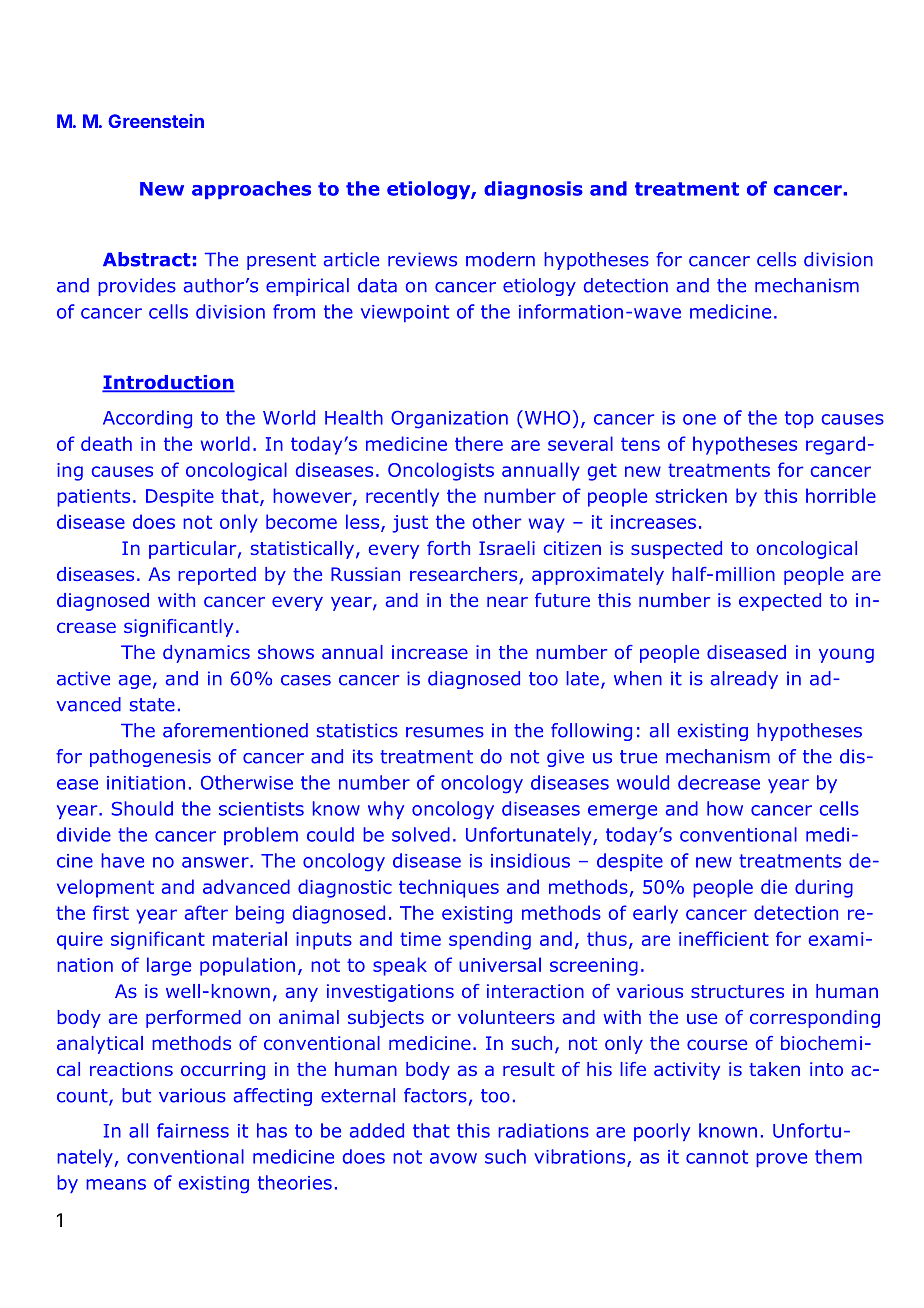 Image resolution: width=924 pixels, height=1308 pixels. I want to click on Organization, so click(449, 419).
